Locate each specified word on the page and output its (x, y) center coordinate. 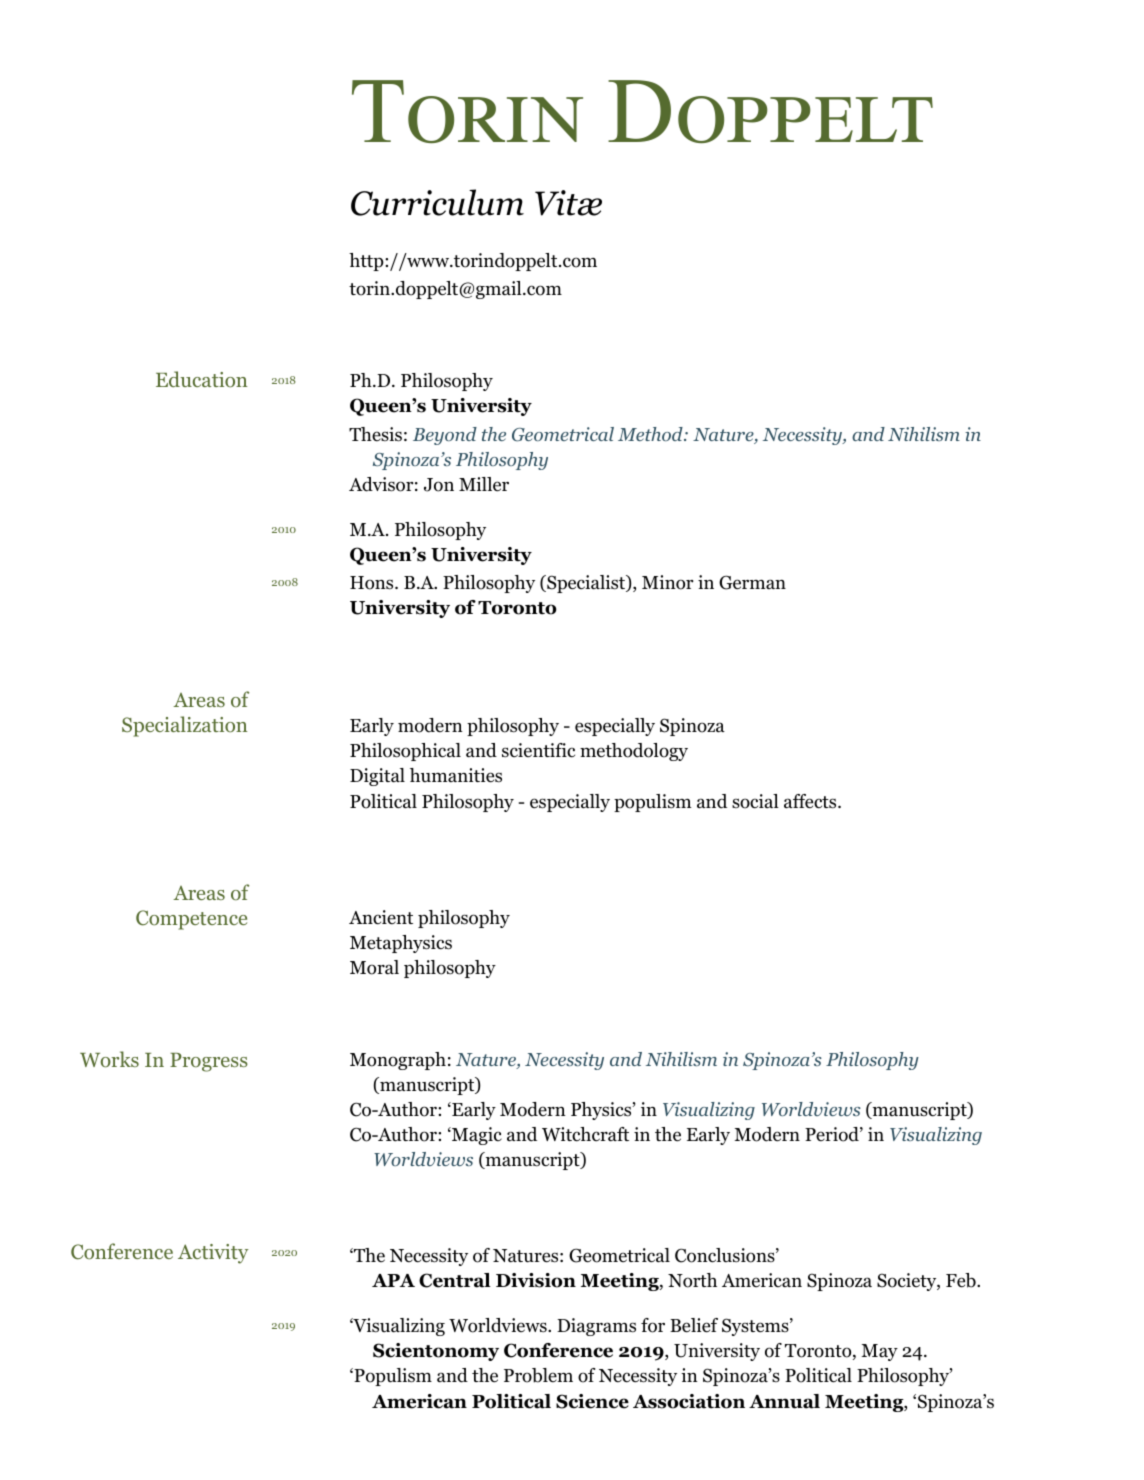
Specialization (185, 726)
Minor (668, 582)
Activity (213, 1254)
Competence (191, 920)
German (752, 582)
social (755, 801)
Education (202, 379)
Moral (374, 967)
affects (811, 801)
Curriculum (437, 202)
